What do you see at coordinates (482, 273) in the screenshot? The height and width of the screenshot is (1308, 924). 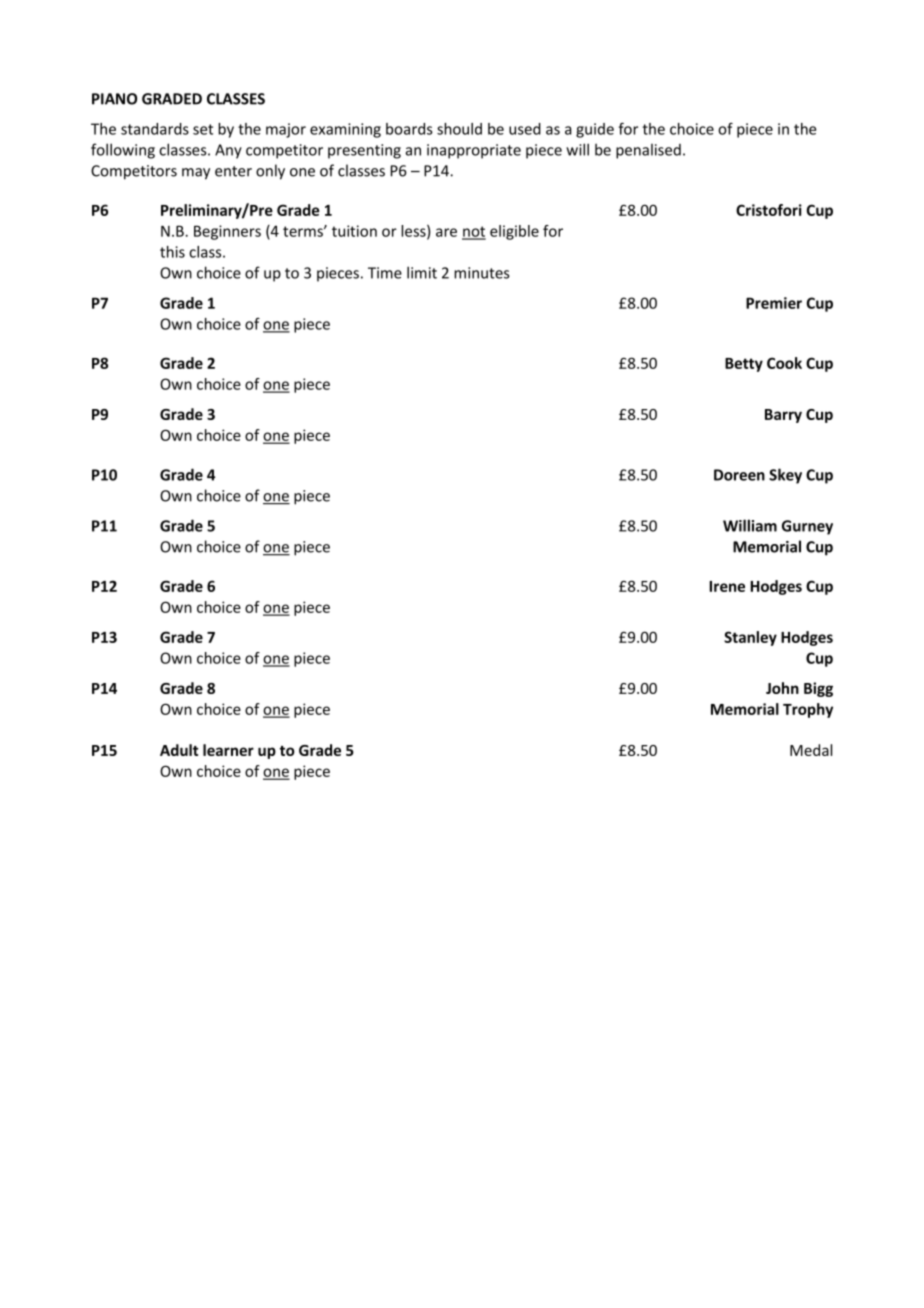 I see `minutes` at bounding box center [482, 273].
